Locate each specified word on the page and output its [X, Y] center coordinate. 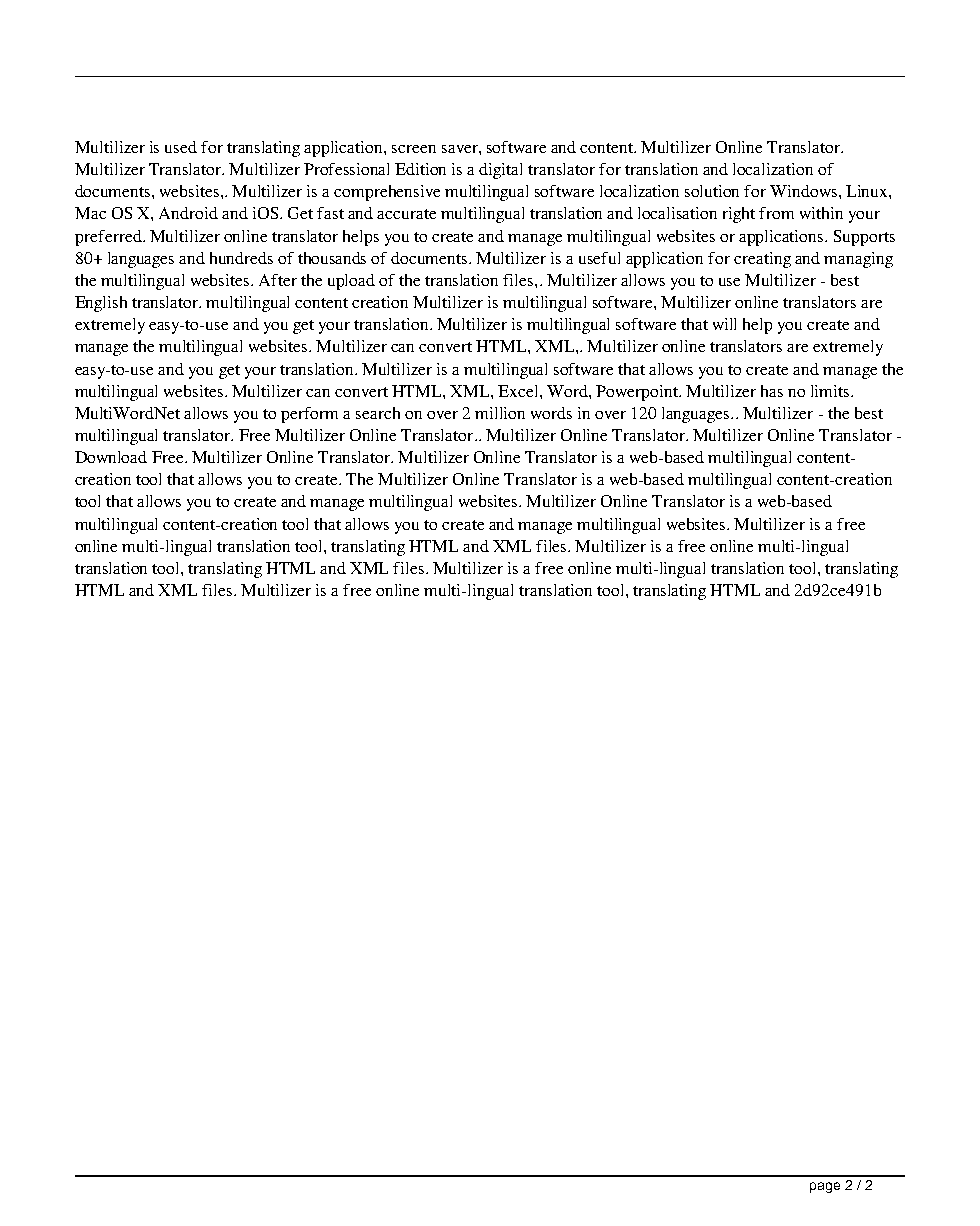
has [772, 391]
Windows [805, 191]
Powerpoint [638, 393]
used [181, 147]
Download [111, 457]
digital [500, 171]
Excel [519, 391]
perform [309, 415]
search [378, 413]
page [825, 1187]
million [500, 413]
